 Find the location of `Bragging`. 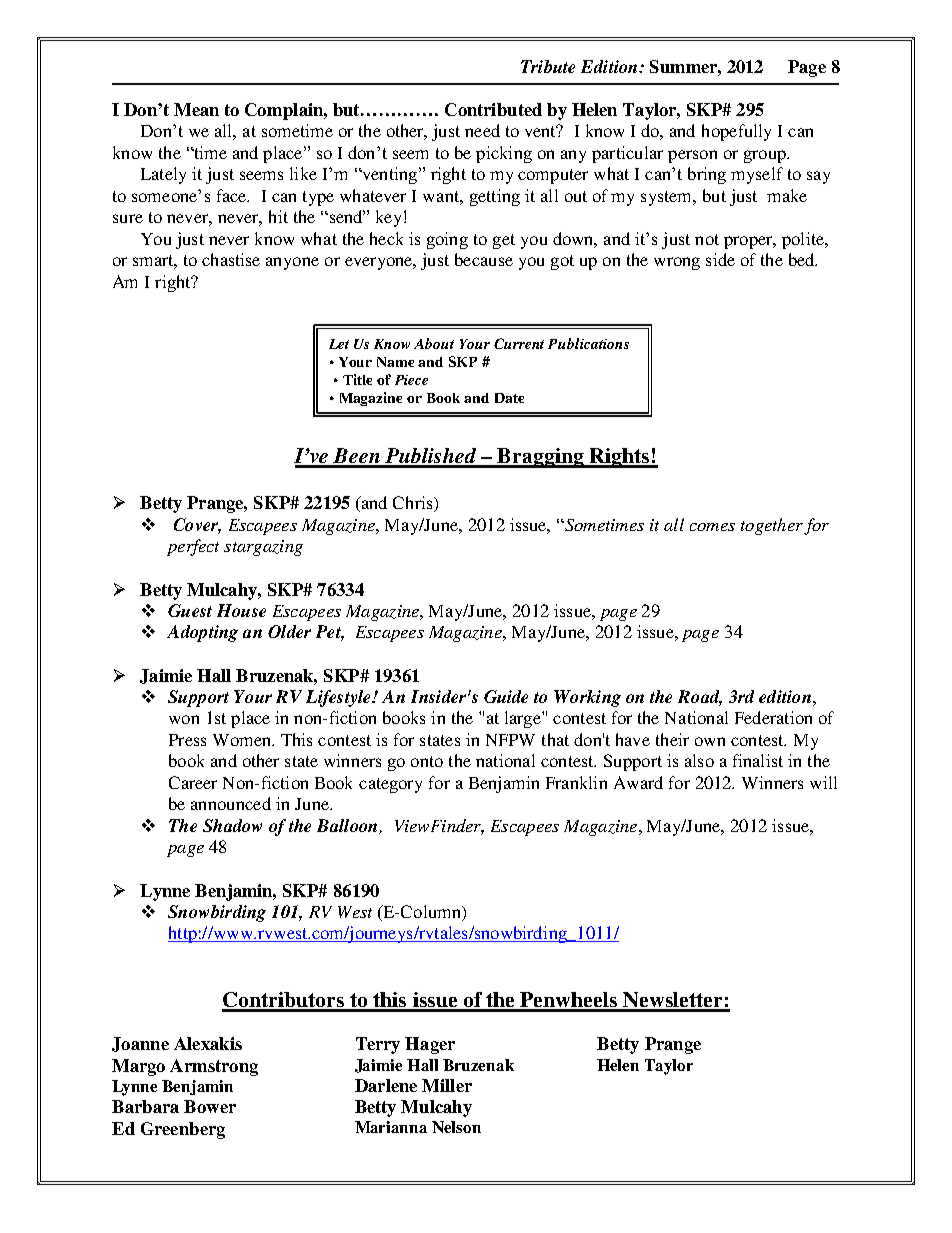

Bragging is located at coordinates (541, 458).
